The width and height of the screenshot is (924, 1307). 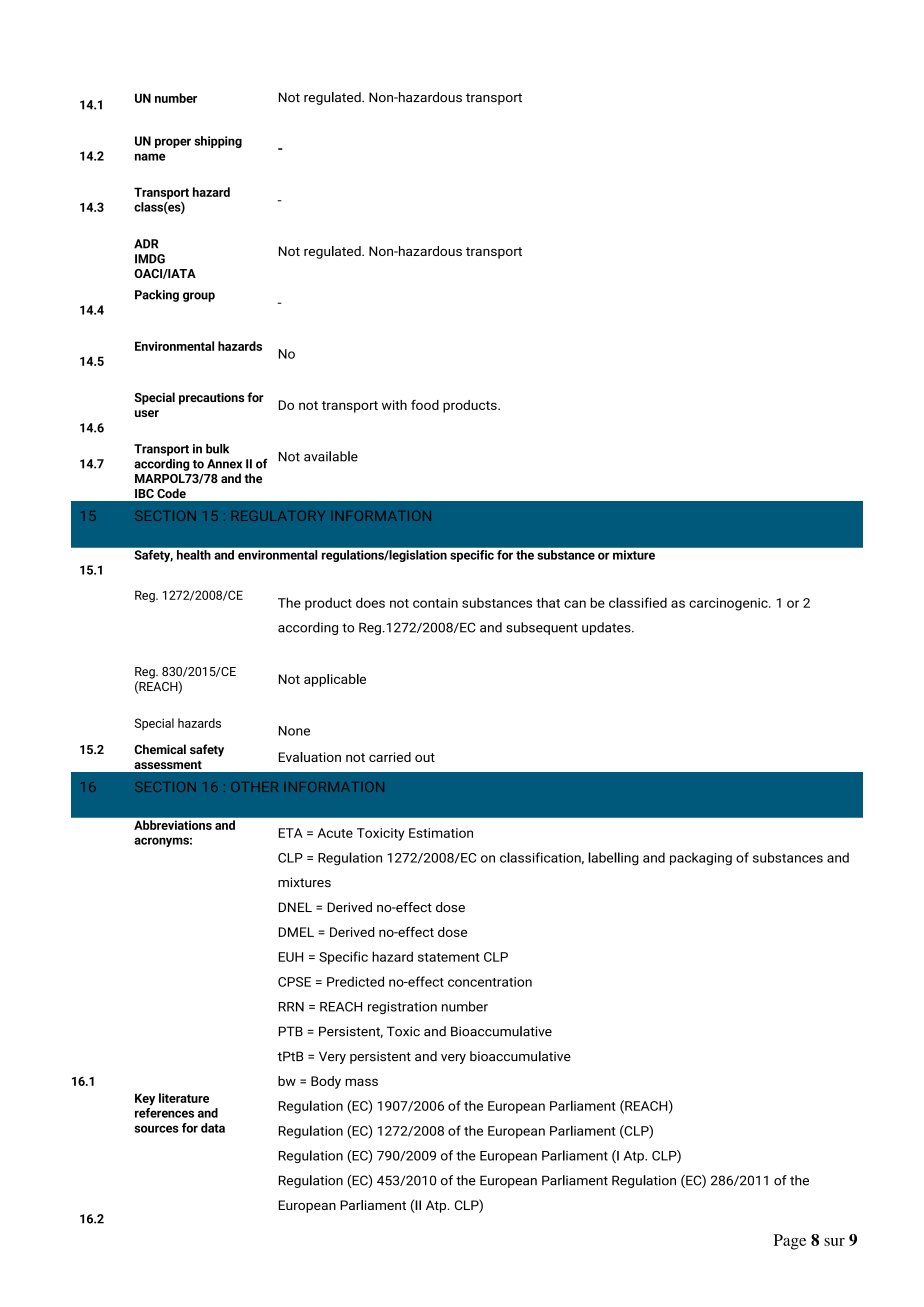 I want to click on data, so click(x=213, y=1128).
